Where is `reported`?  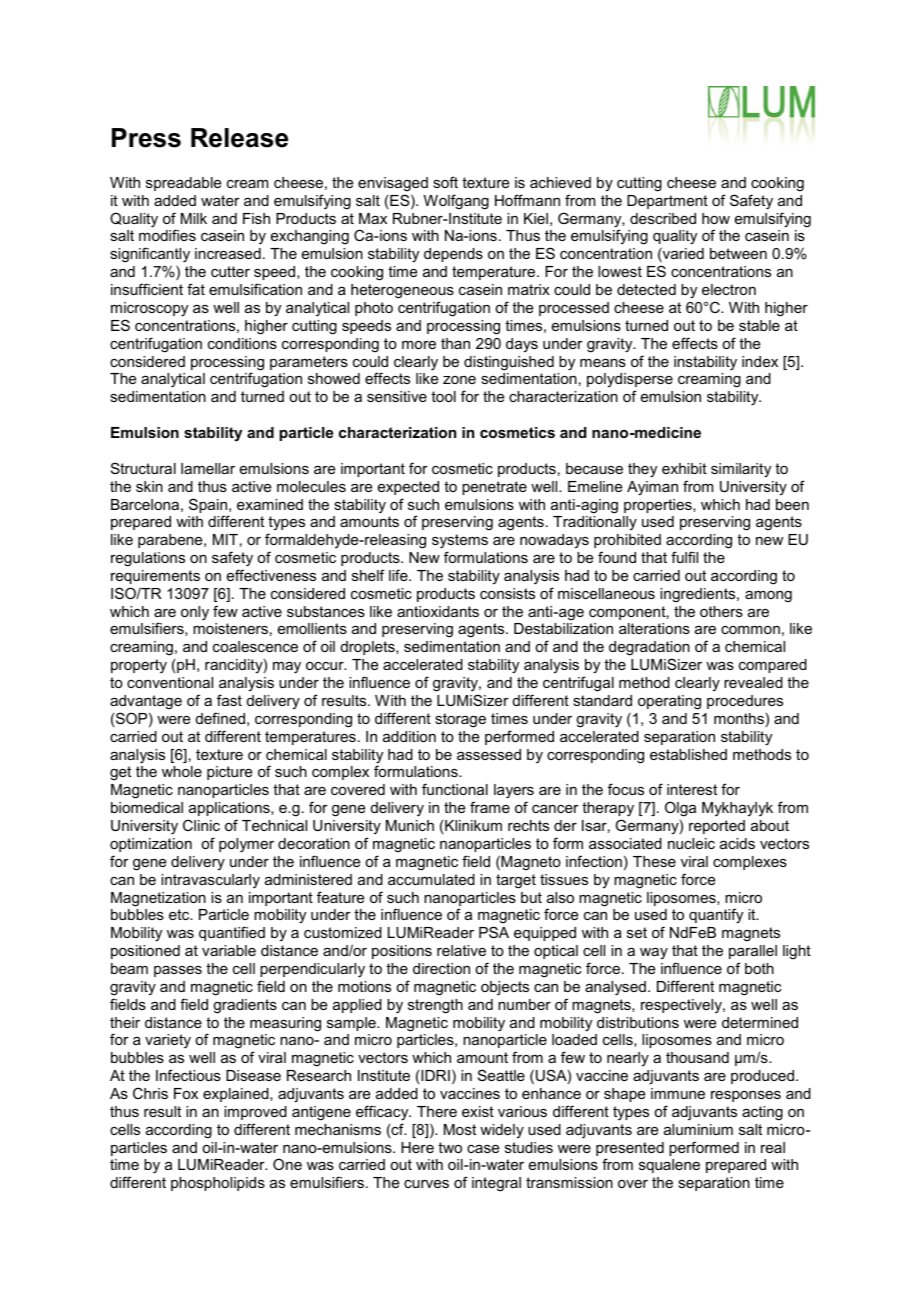
reported is located at coordinates (717, 827).
